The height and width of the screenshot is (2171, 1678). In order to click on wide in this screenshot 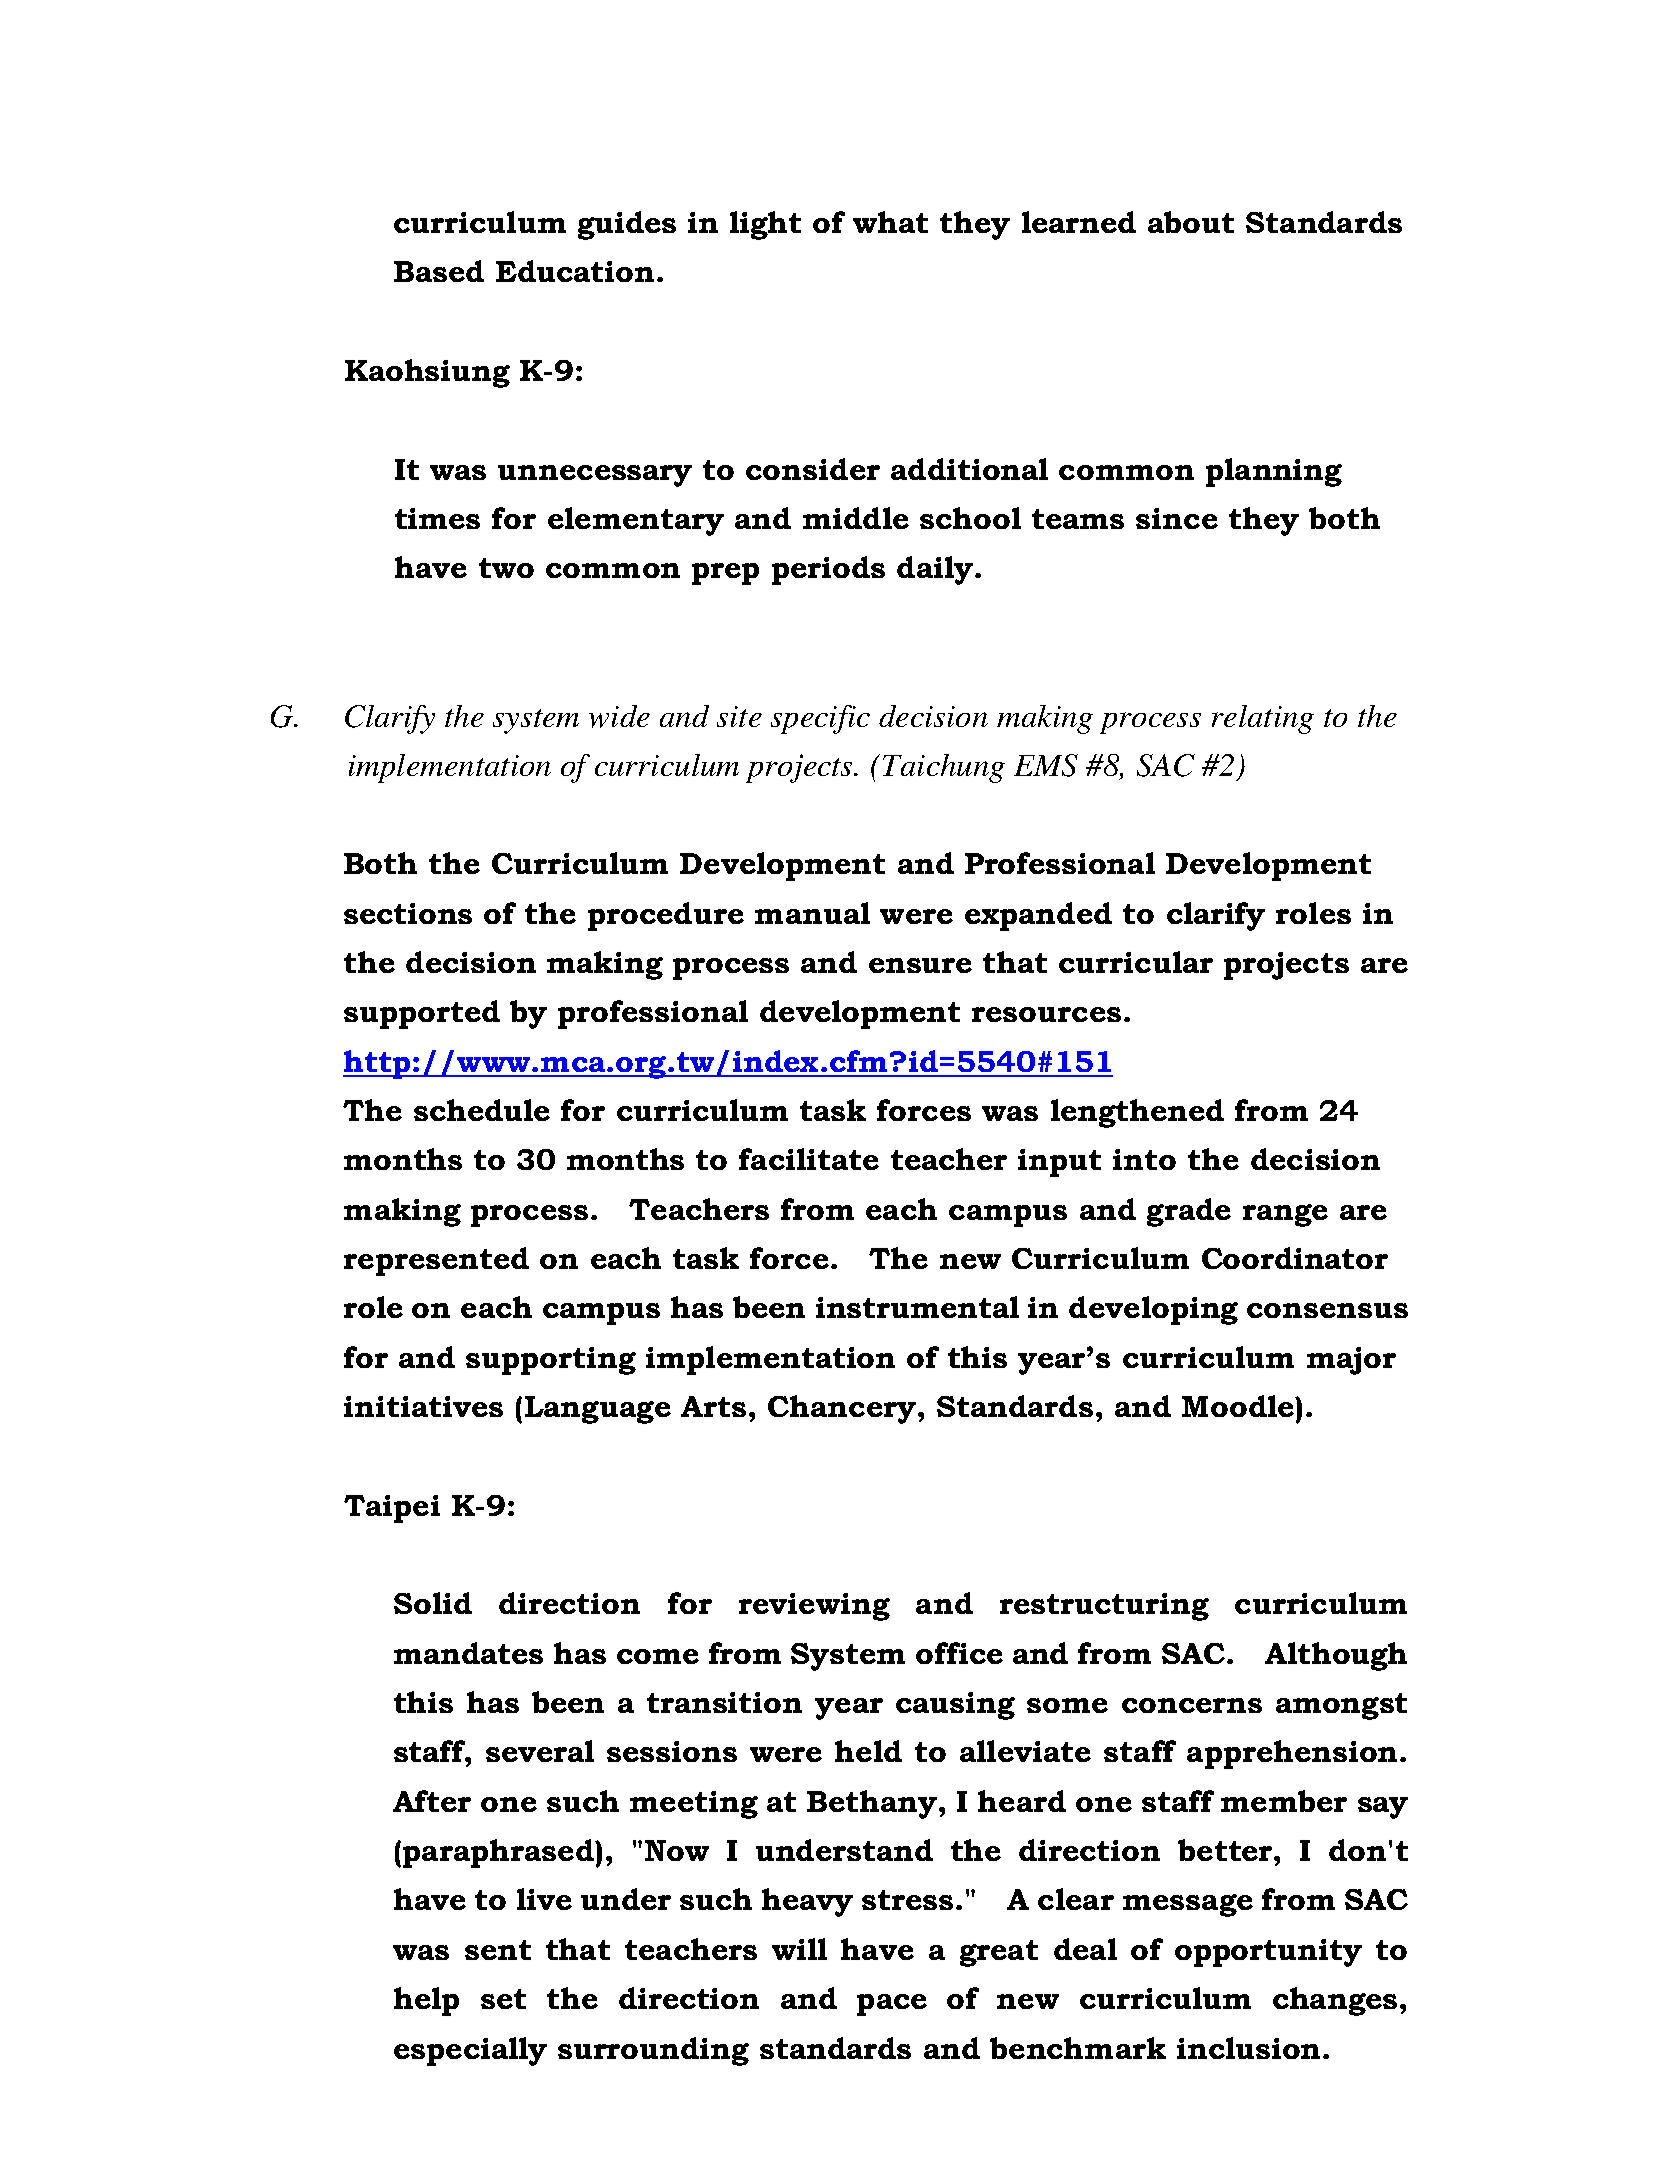, I will do `click(619, 716)`.
